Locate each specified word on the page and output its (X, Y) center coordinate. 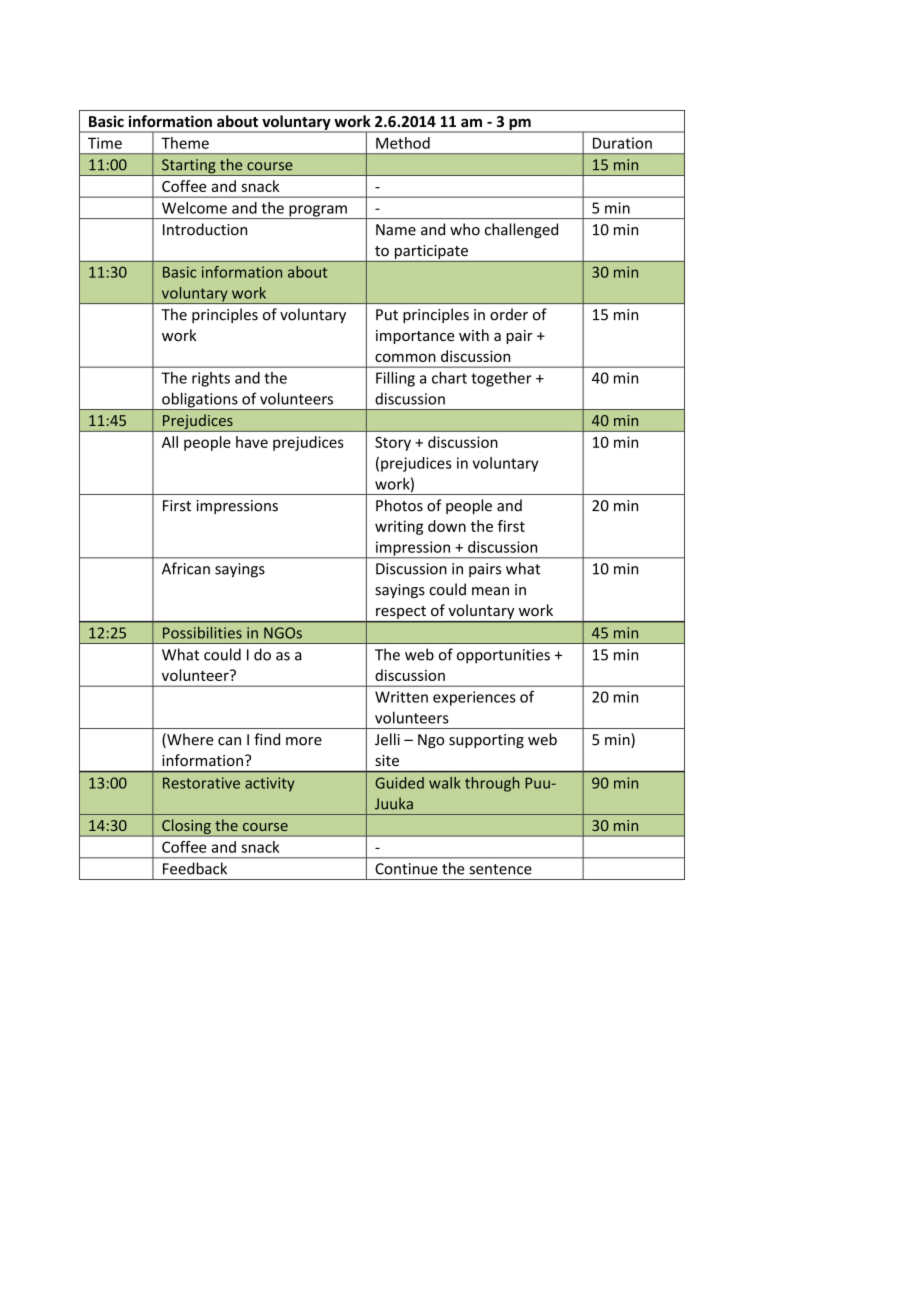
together (501, 379)
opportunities (503, 656)
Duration (622, 143)
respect (401, 614)
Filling (395, 379)
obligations (200, 401)
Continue (406, 869)
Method (403, 143)
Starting (189, 167)
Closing (186, 828)
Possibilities (202, 632)
